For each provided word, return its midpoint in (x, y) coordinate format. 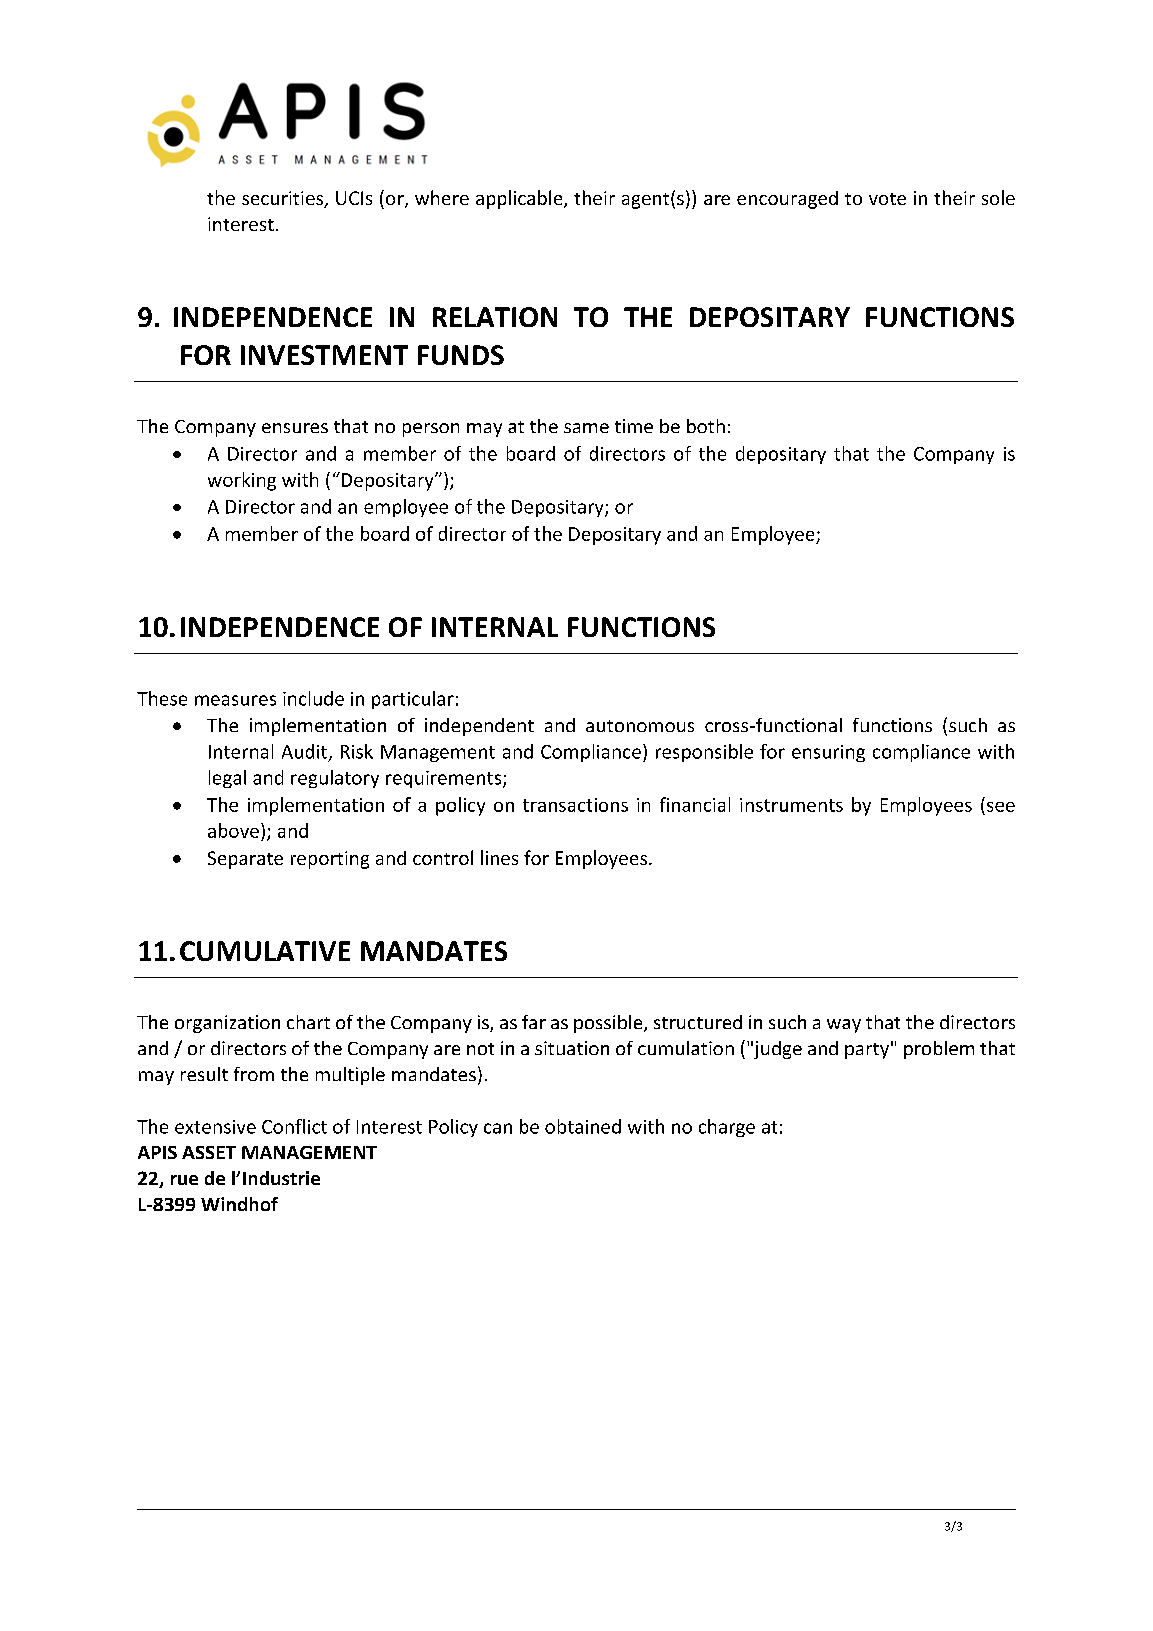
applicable (520, 199)
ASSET (209, 1152)
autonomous (640, 726)
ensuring (828, 753)
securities (283, 199)
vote (887, 199)
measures (235, 700)
